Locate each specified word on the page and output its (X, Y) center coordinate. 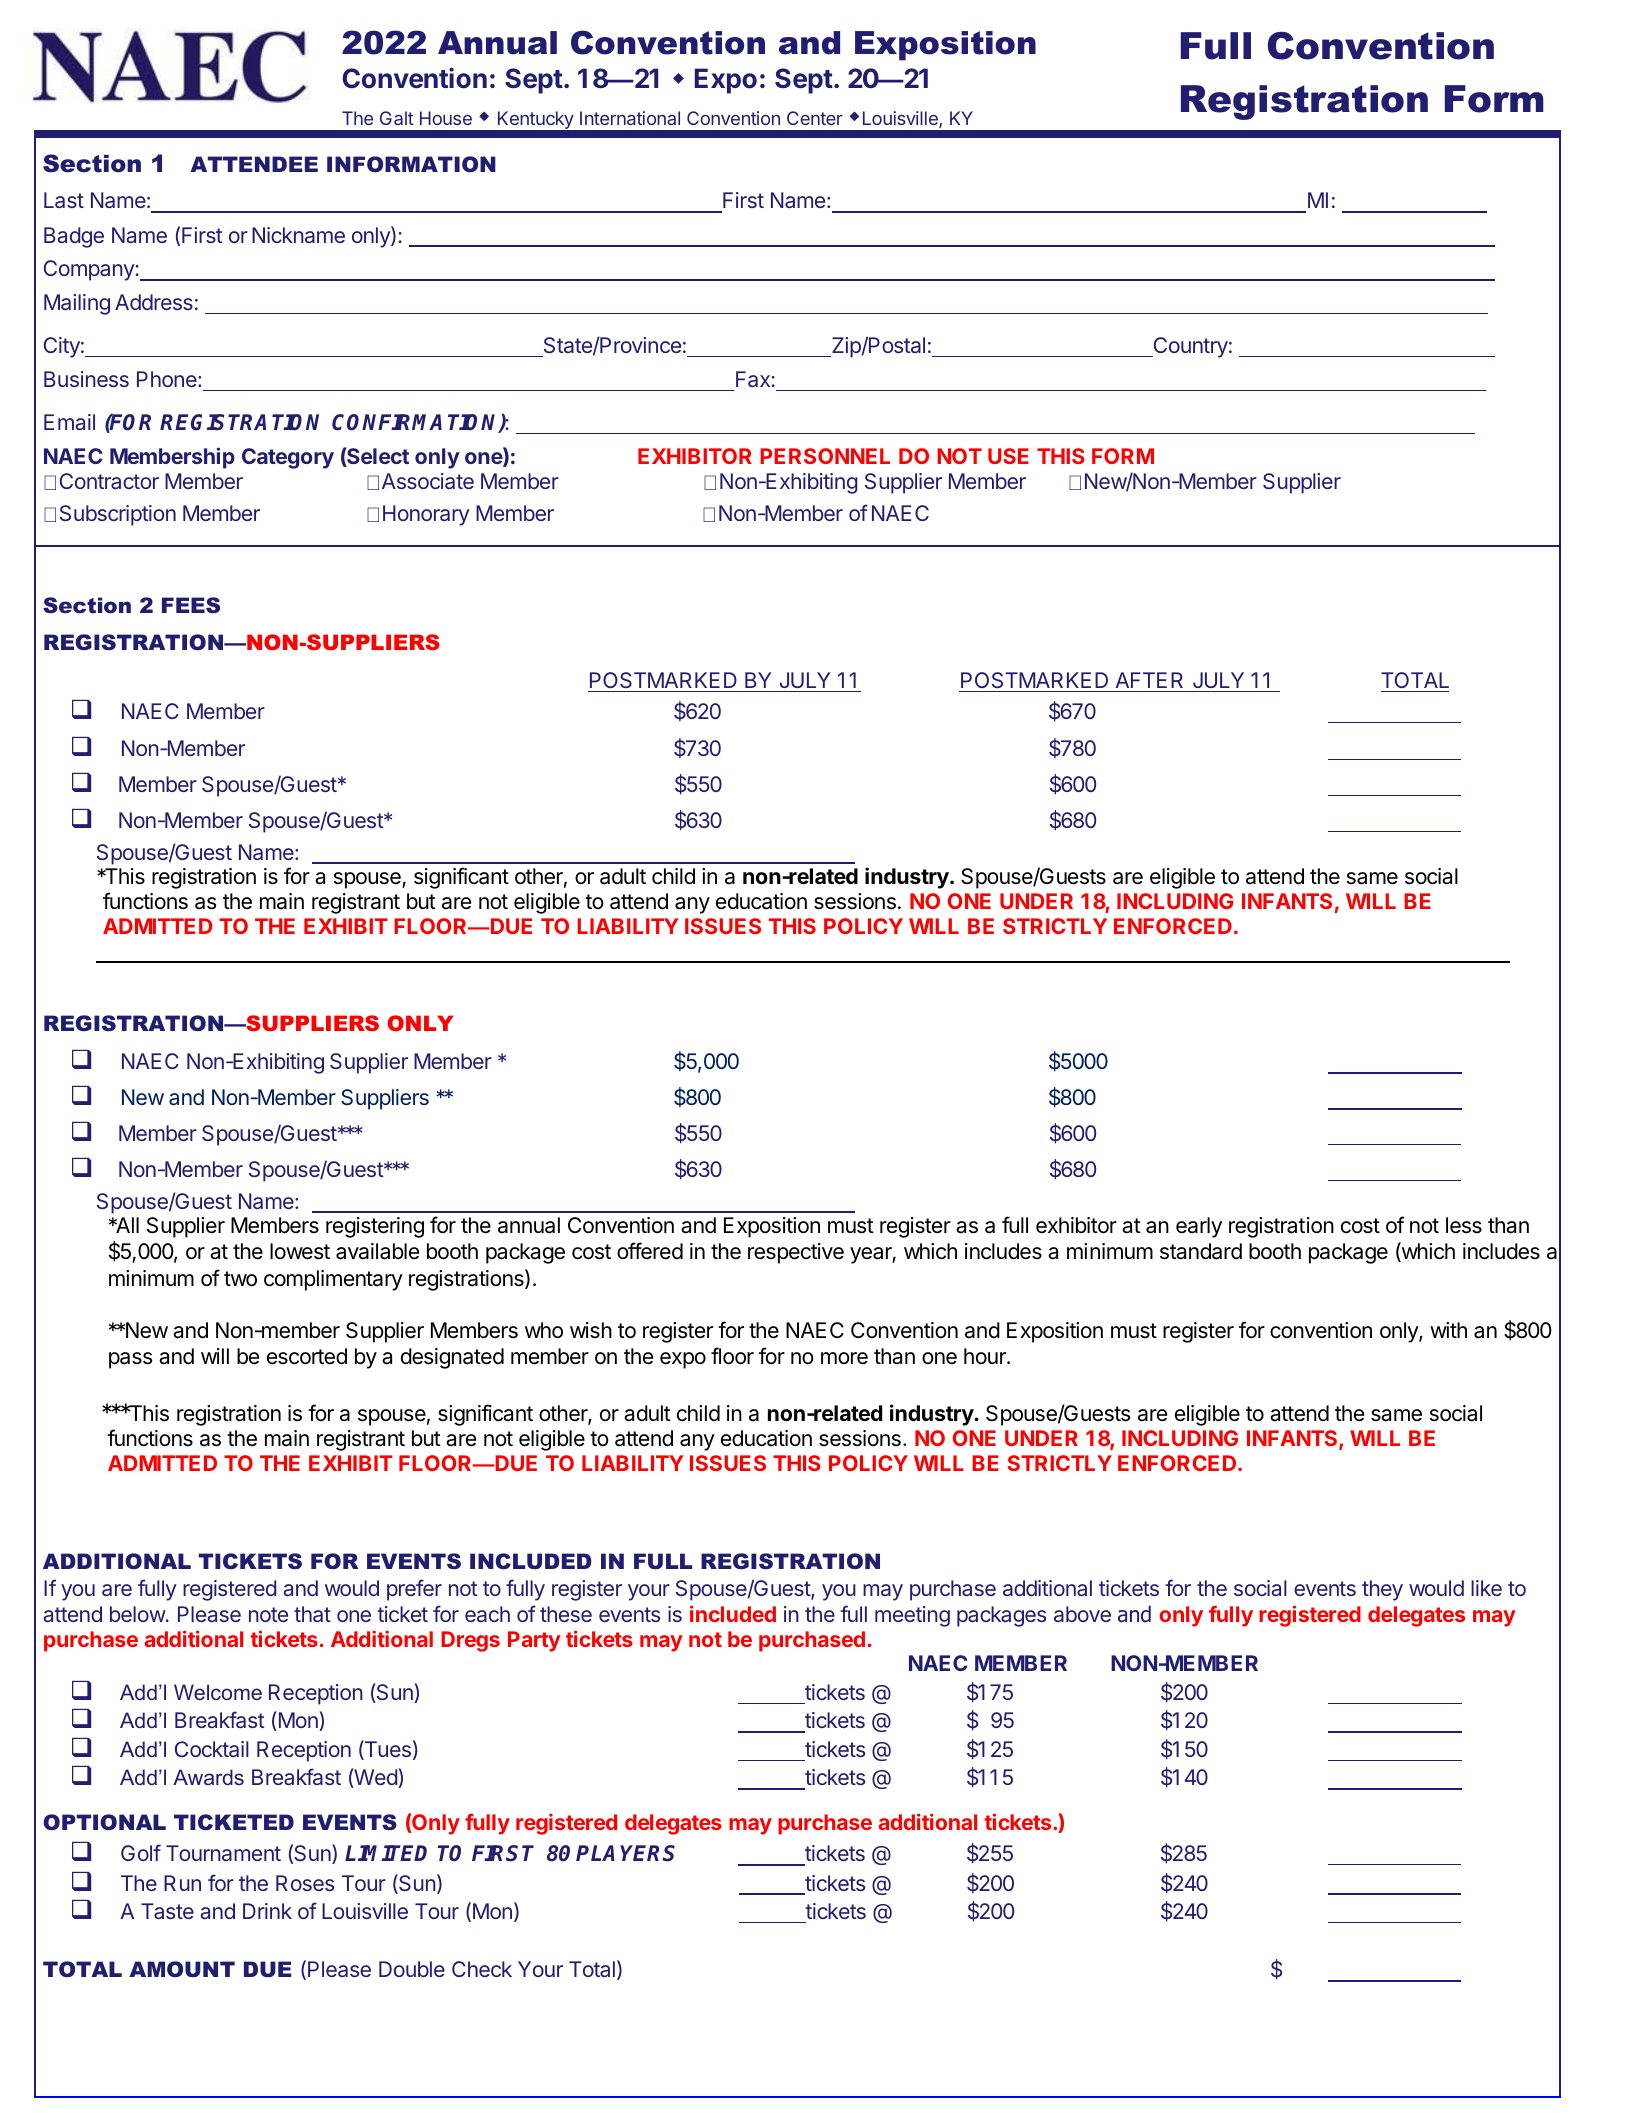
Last (64, 200)
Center (815, 118)
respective (796, 1253)
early (1199, 1227)
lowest (300, 1251)
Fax (753, 379)
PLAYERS (625, 1853)
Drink (267, 1911)
